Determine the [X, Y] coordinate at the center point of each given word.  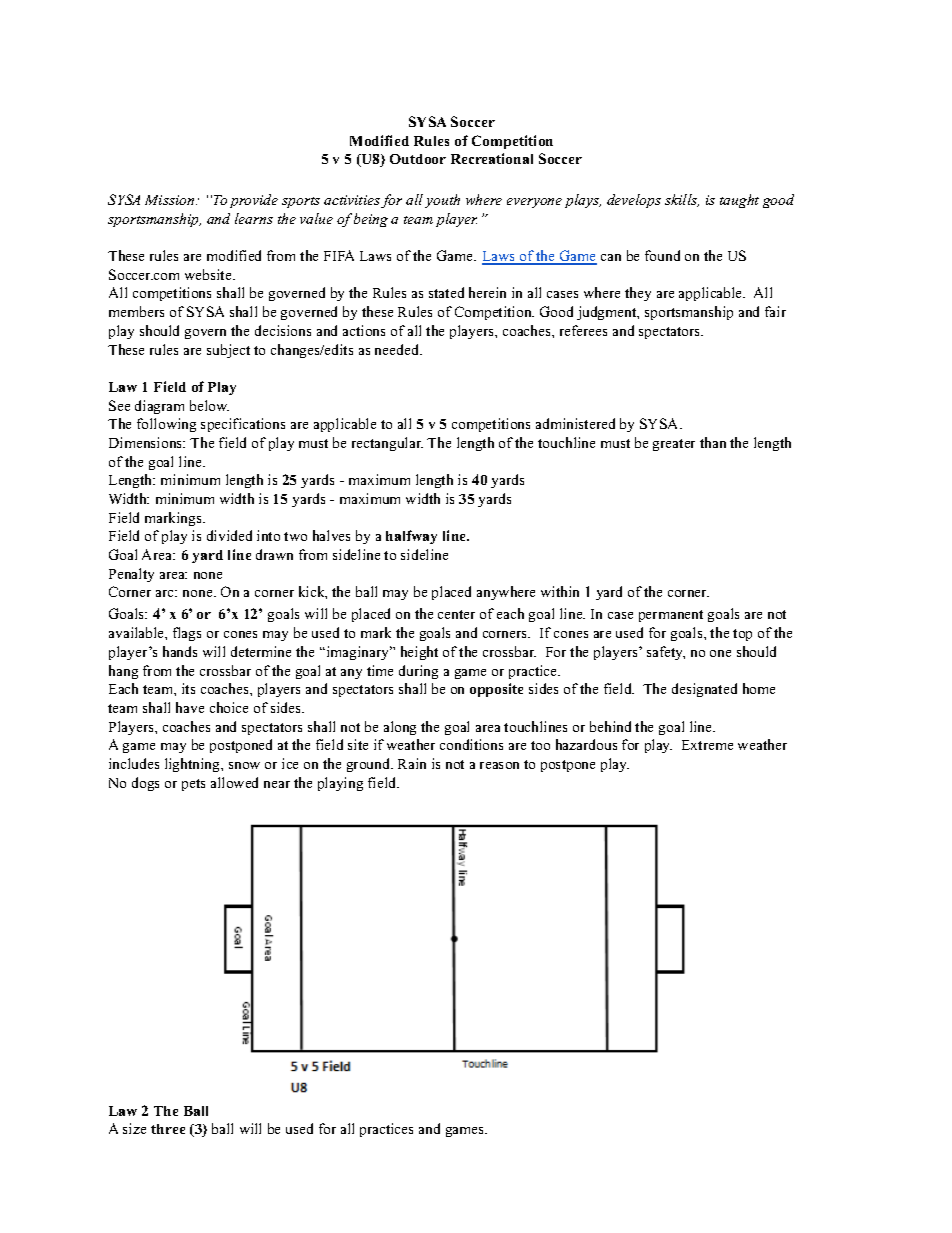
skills [682, 200]
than [713, 442]
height [419, 653]
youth [442, 201]
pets [193, 785]
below [209, 405]
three [168, 1129]
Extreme [707, 745]
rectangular [387, 444]
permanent [671, 616]
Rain [412, 763]
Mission [171, 200]
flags [187, 634]
